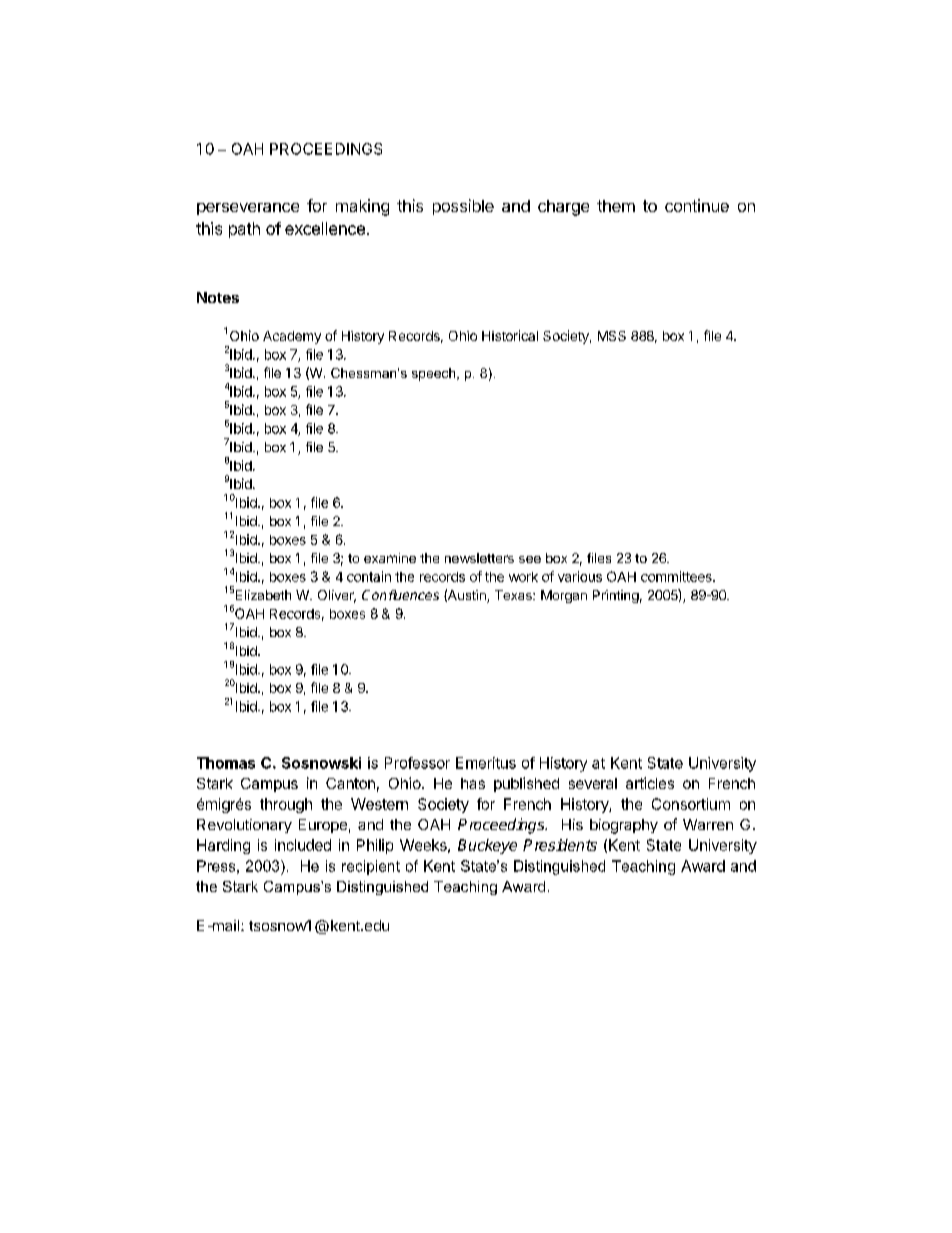  Describe the element at coordinates (514, 595) in the screenshot. I see `Texas` at that location.
